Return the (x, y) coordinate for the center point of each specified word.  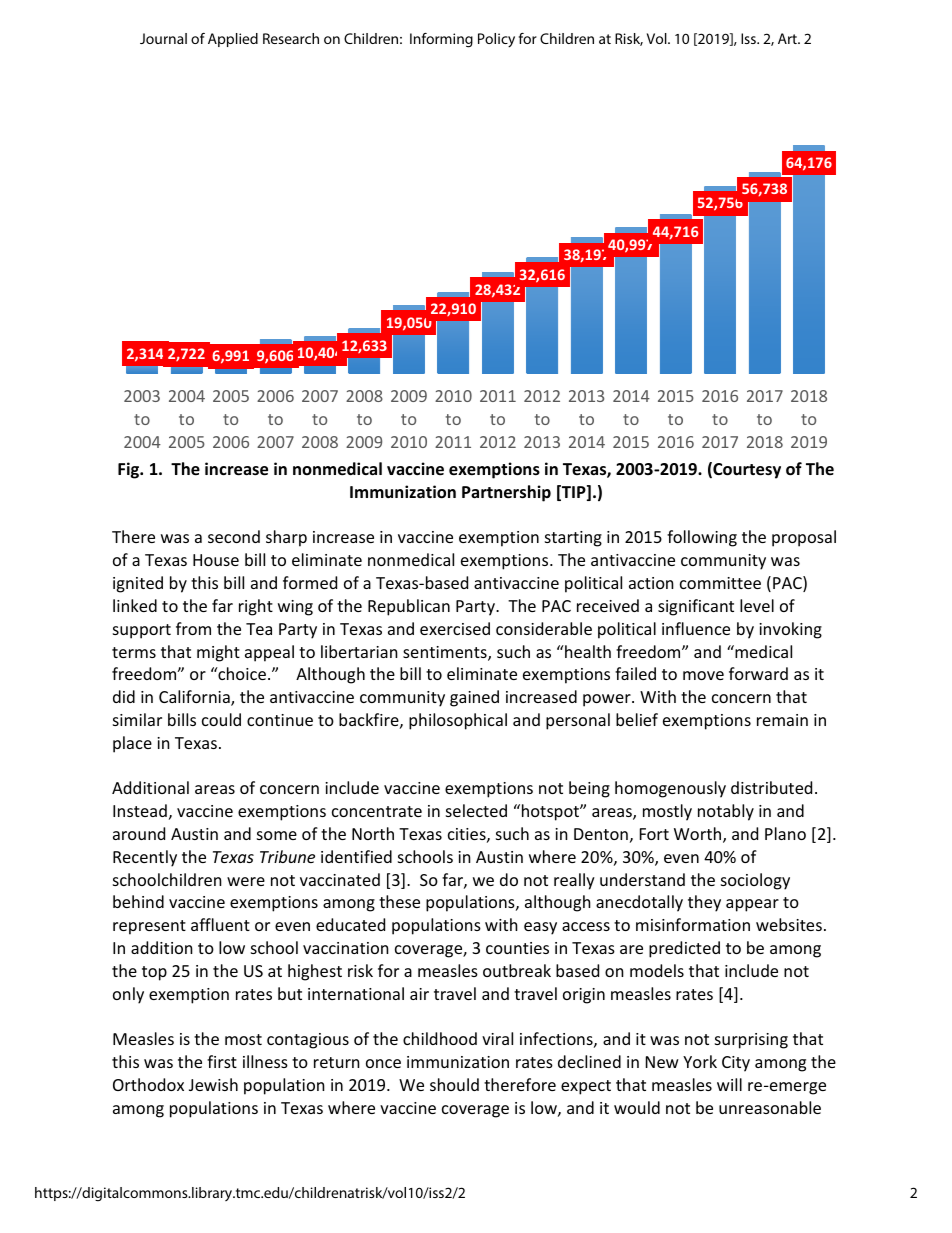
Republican (409, 607)
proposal (804, 538)
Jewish (213, 1084)
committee (720, 583)
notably (726, 812)
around (139, 833)
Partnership (506, 493)
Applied (233, 40)
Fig (130, 470)
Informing (441, 40)
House (216, 560)
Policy (496, 40)
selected (476, 810)
